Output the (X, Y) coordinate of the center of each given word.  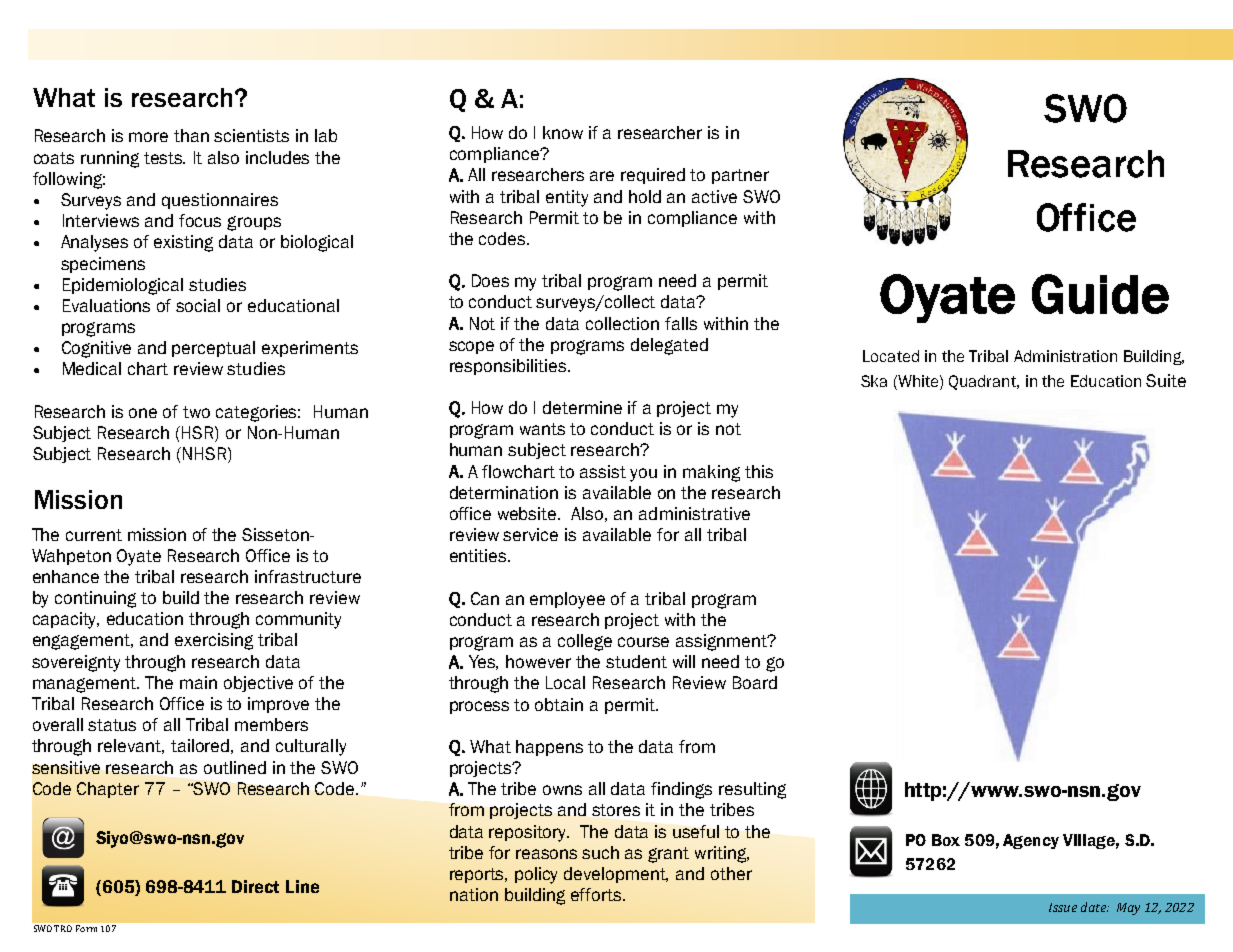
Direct (255, 886)
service (530, 534)
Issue (1063, 907)
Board (755, 682)
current (94, 535)
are (602, 176)
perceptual (213, 349)
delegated (669, 346)
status (112, 725)
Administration (1065, 356)
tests (164, 158)
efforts (597, 894)
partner (740, 176)
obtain (559, 704)
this (759, 471)
